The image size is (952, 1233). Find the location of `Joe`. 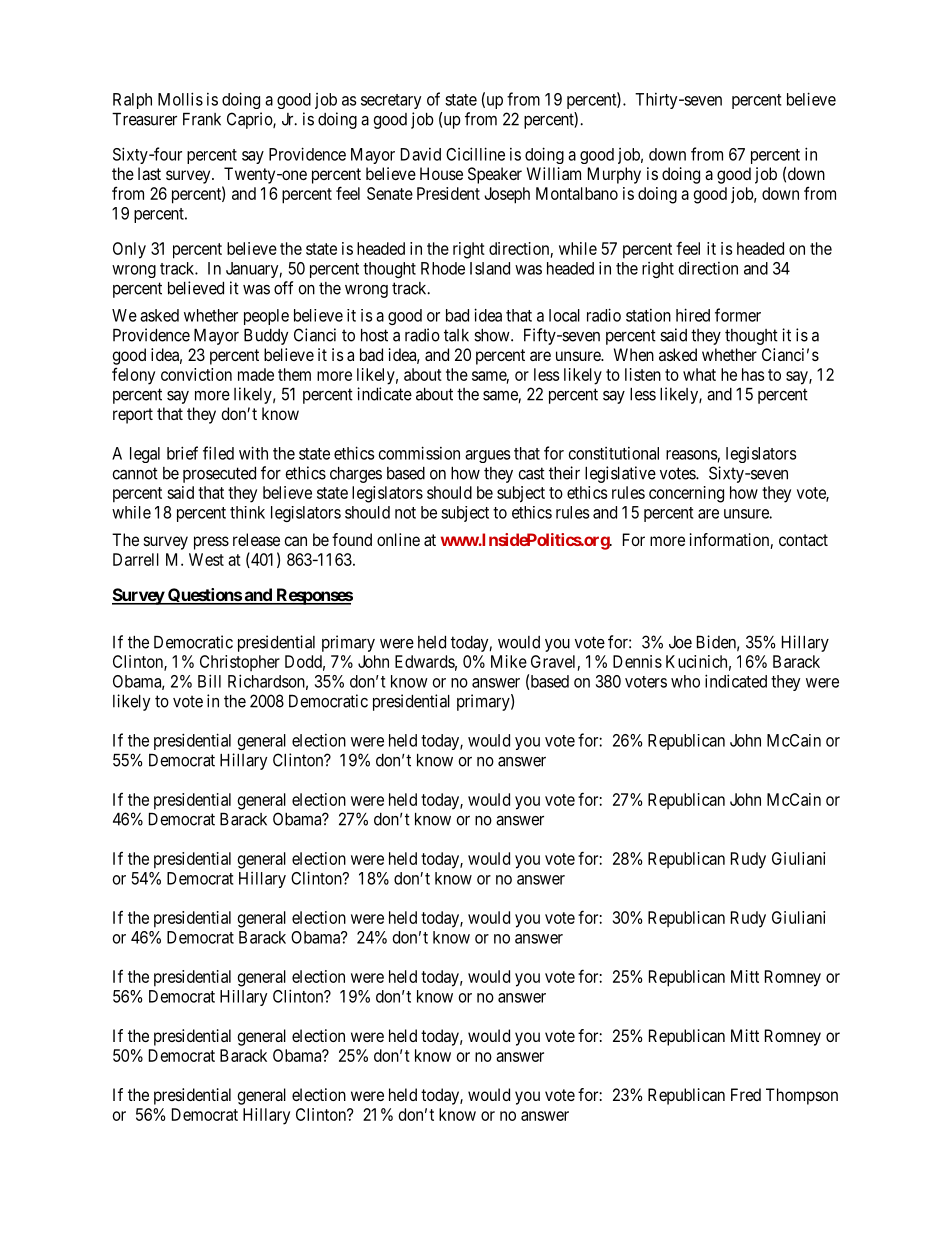

Joe is located at coordinates (680, 642).
